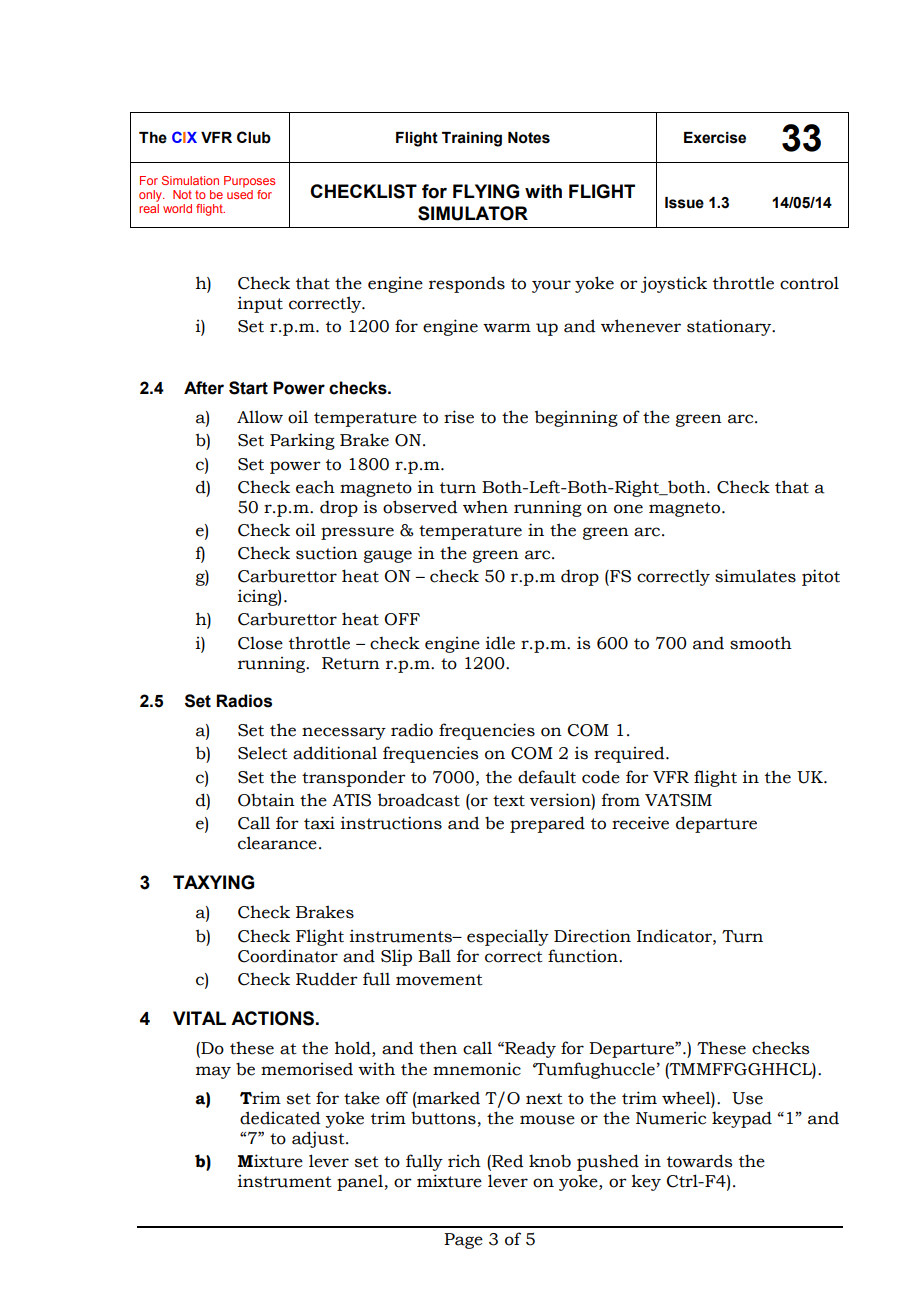 This screenshot has height=1308, width=924. I want to click on stationary, so click(730, 327).
